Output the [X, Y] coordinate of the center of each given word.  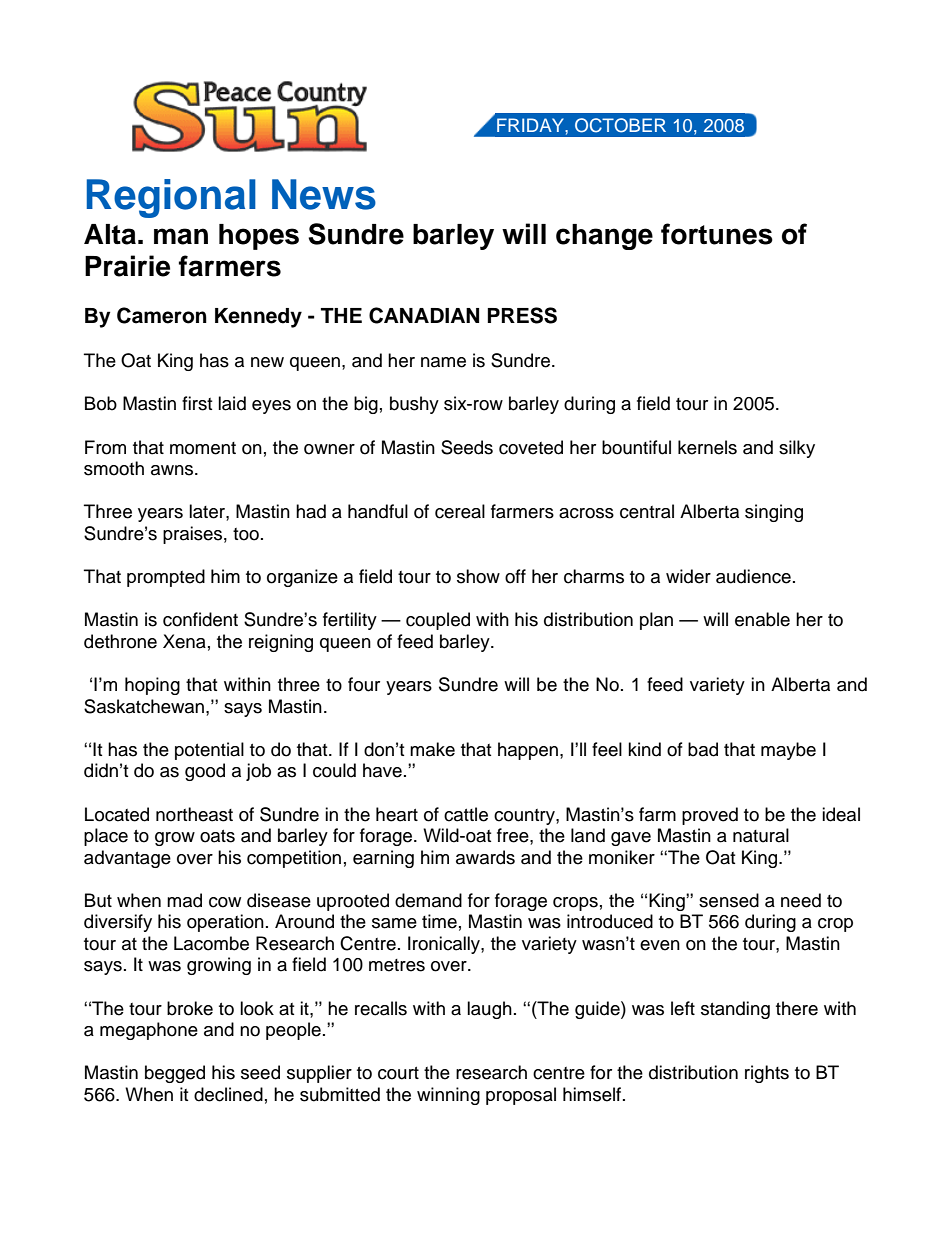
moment [203, 448]
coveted [531, 447]
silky [797, 449]
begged [175, 1074]
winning [448, 1096]
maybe [788, 751]
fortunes [717, 234]
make [432, 749]
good [205, 772]
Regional [171, 198]
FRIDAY [531, 125]
